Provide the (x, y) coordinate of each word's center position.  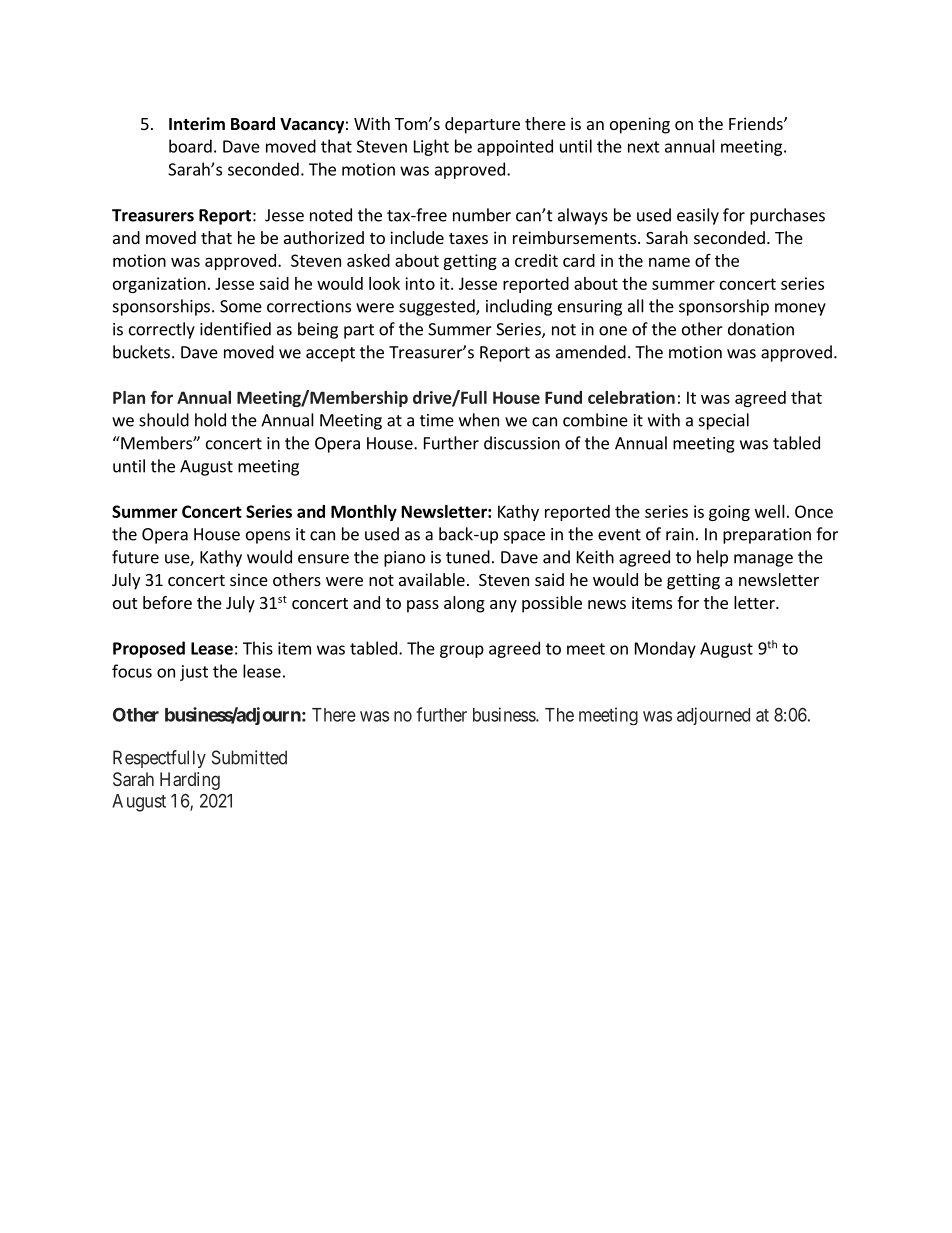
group (462, 651)
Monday (665, 649)
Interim (197, 124)
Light (431, 147)
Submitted (249, 757)
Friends (757, 123)
